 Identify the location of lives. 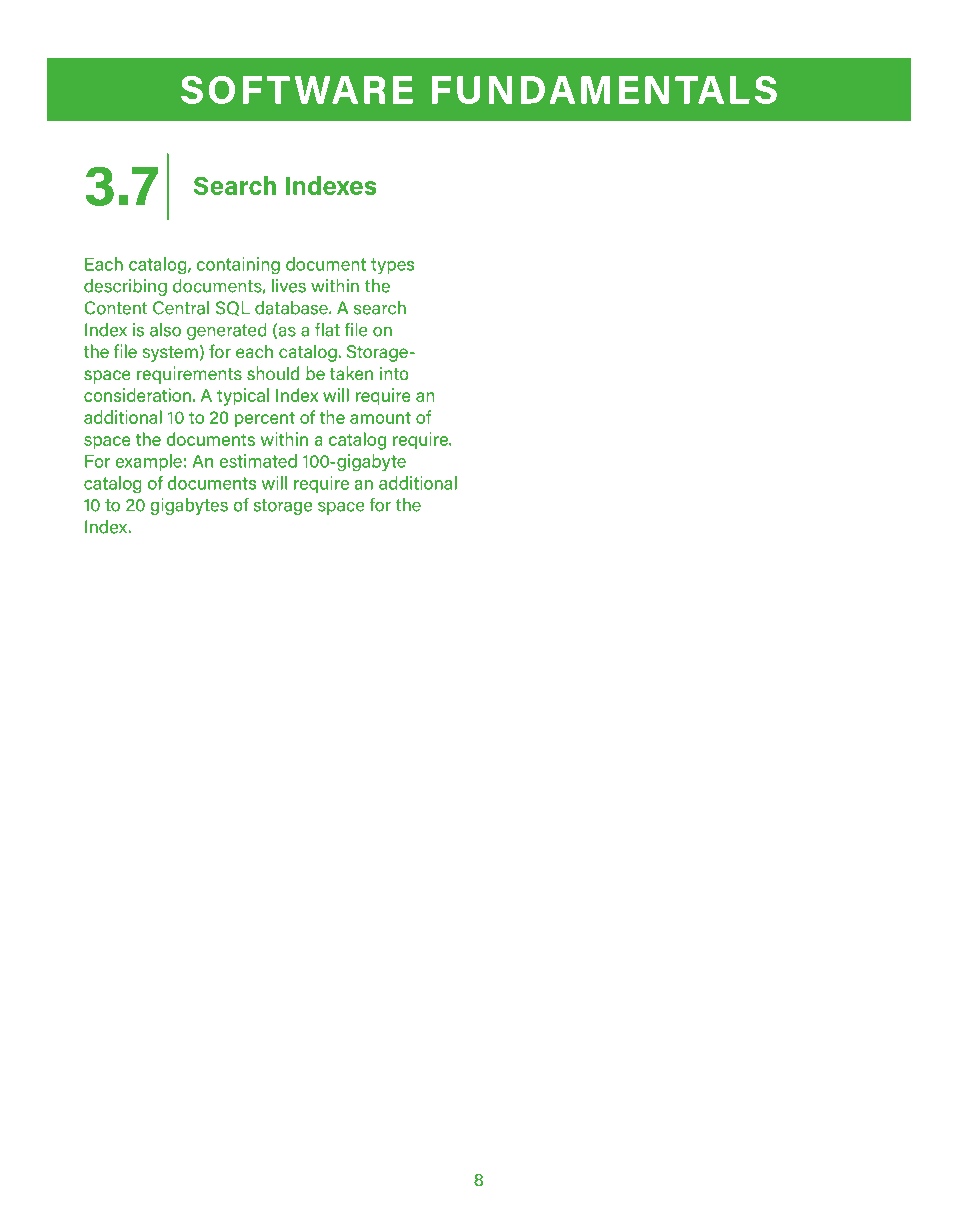
(289, 286).
